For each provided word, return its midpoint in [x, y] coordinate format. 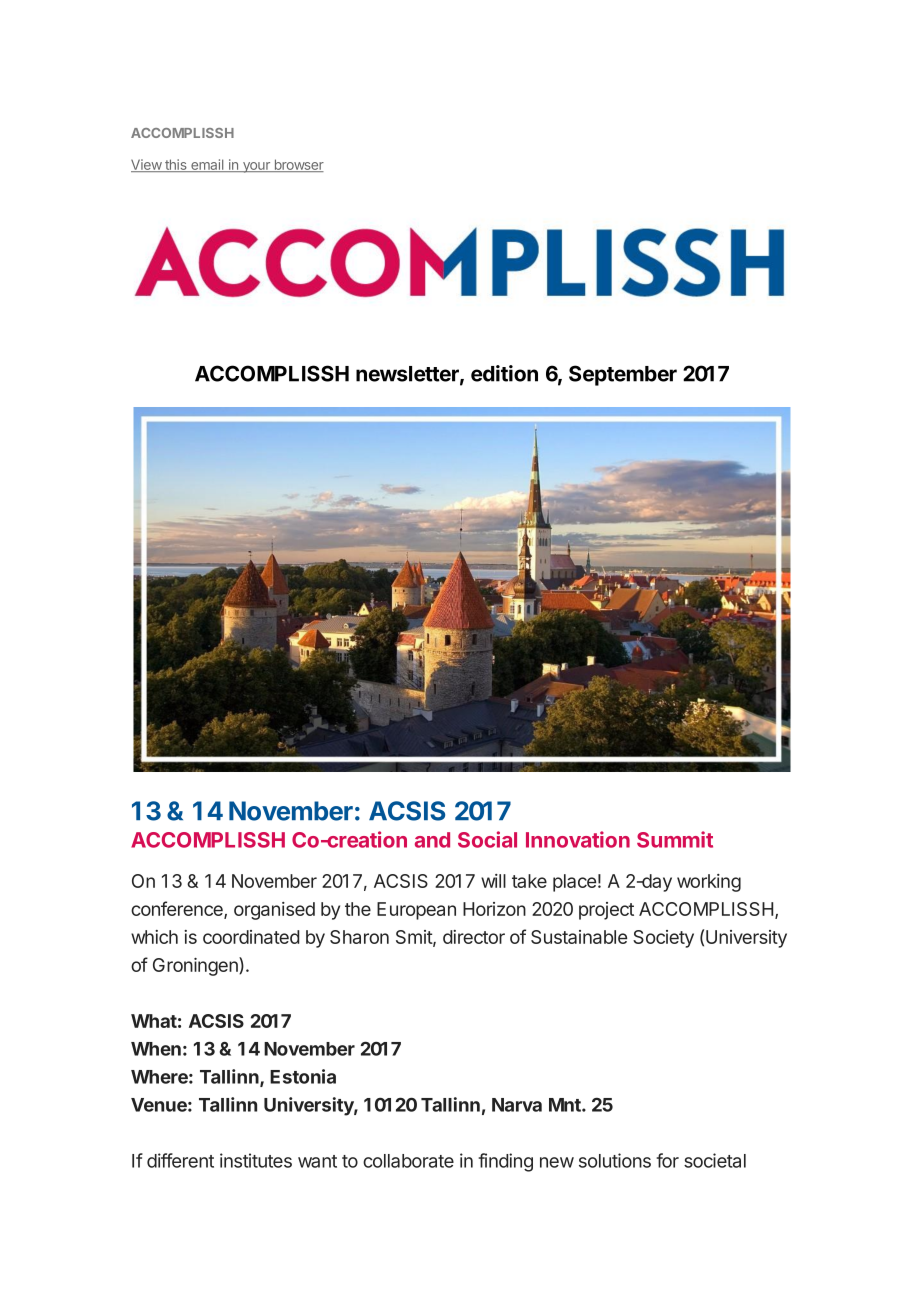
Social [487, 839]
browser [298, 165]
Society [663, 939]
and [432, 840]
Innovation [578, 839]
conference [178, 910]
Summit [675, 839]
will [493, 881]
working [709, 883]
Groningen [196, 966]
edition [504, 373]
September [623, 375]
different [180, 1160]
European [416, 911]
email [207, 165]
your [256, 167]
